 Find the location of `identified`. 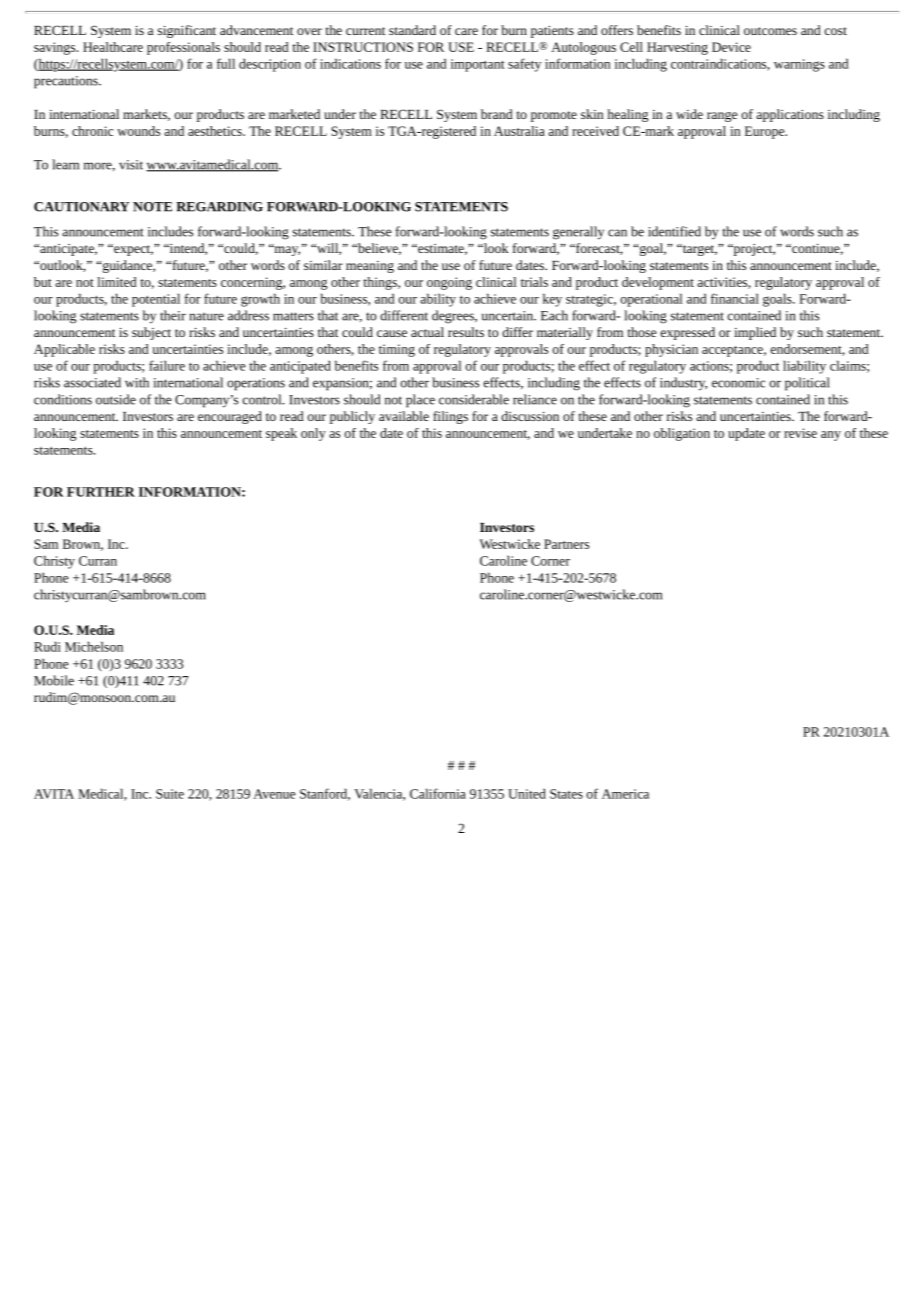

identified is located at coordinates (674, 231).
